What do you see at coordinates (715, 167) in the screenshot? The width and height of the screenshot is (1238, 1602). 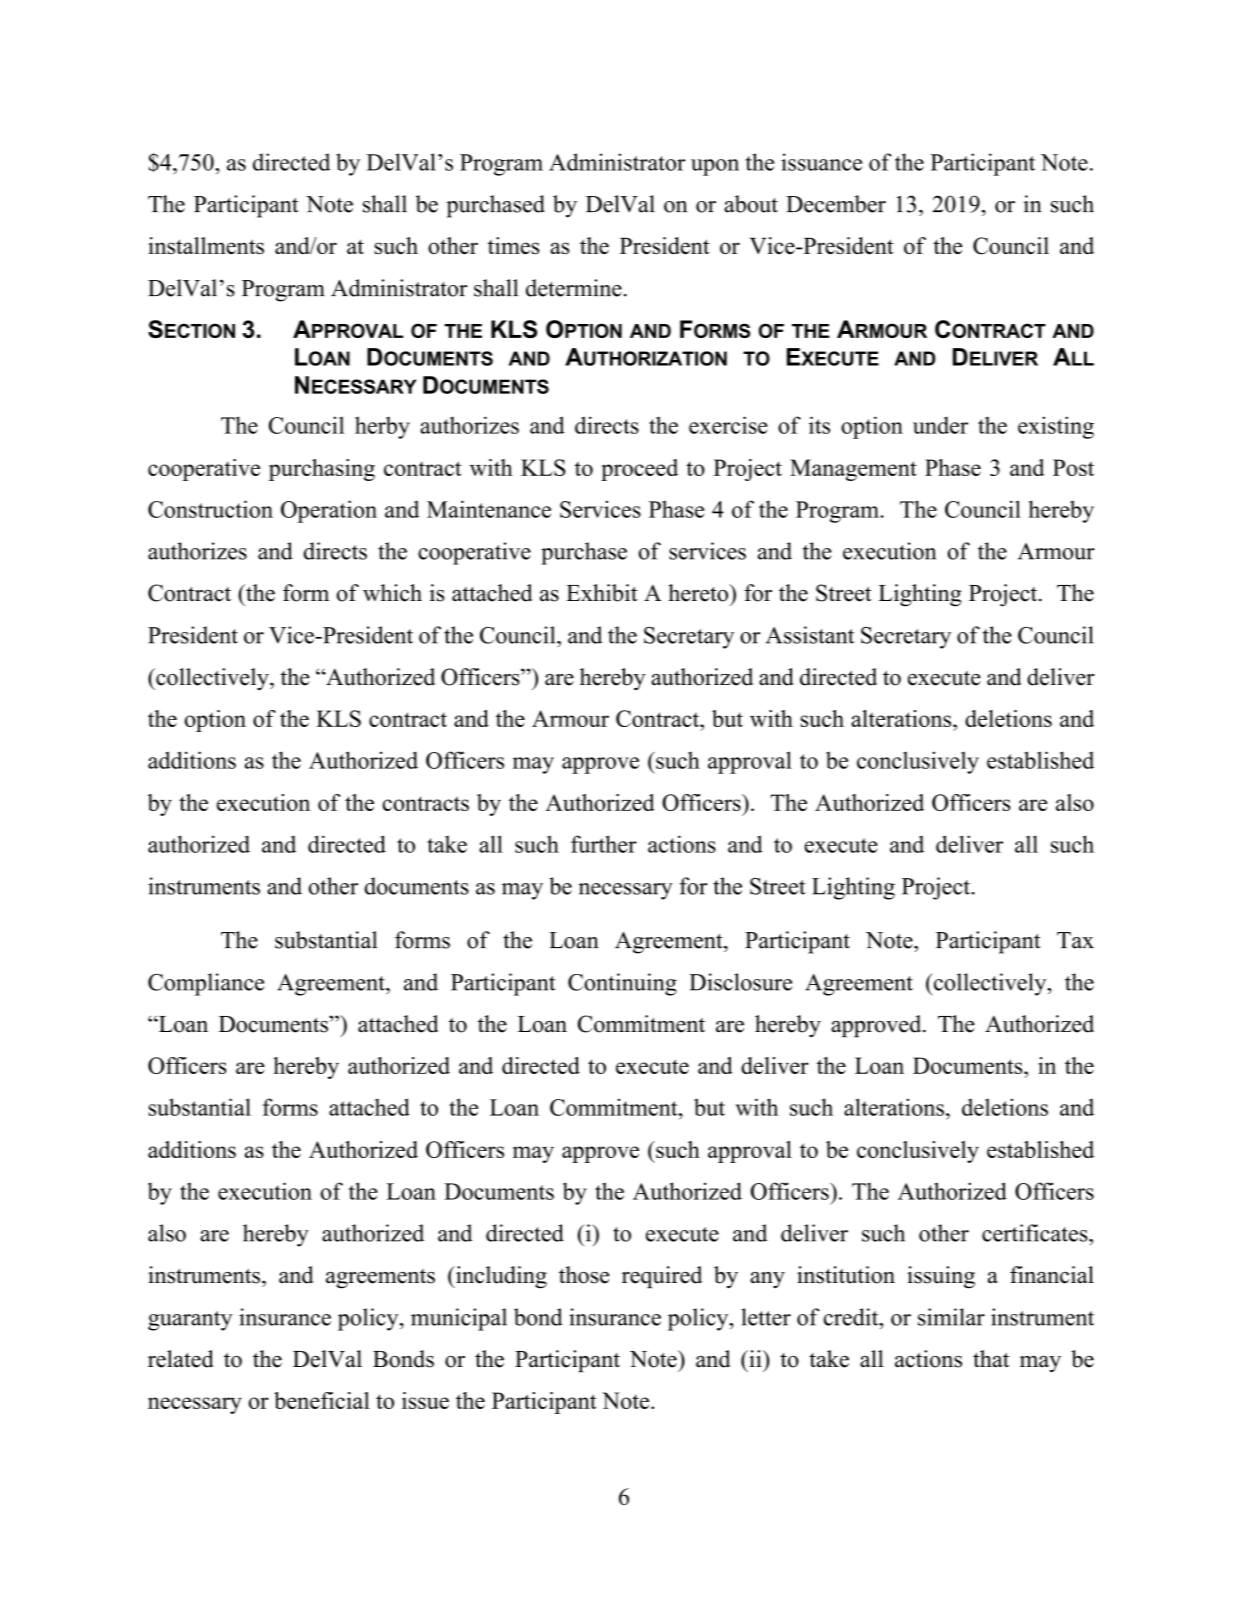 I see `upon` at bounding box center [715, 167].
